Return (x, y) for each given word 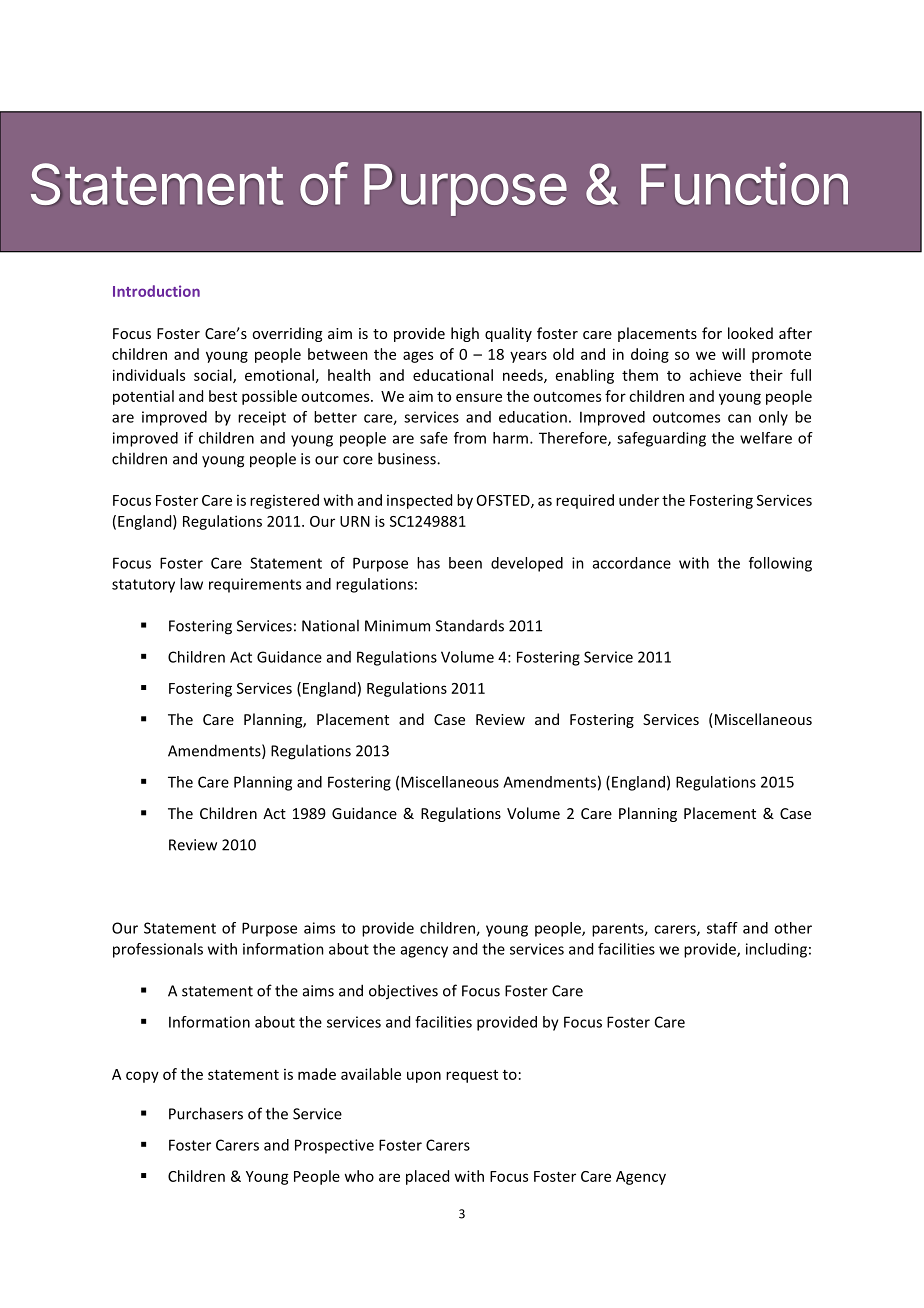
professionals (158, 950)
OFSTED (504, 501)
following (780, 564)
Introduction (156, 291)
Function (744, 183)
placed (427, 1177)
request (472, 1076)
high (465, 334)
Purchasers (206, 1113)
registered (284, 501)
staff (722, 928)
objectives (403, 992)
